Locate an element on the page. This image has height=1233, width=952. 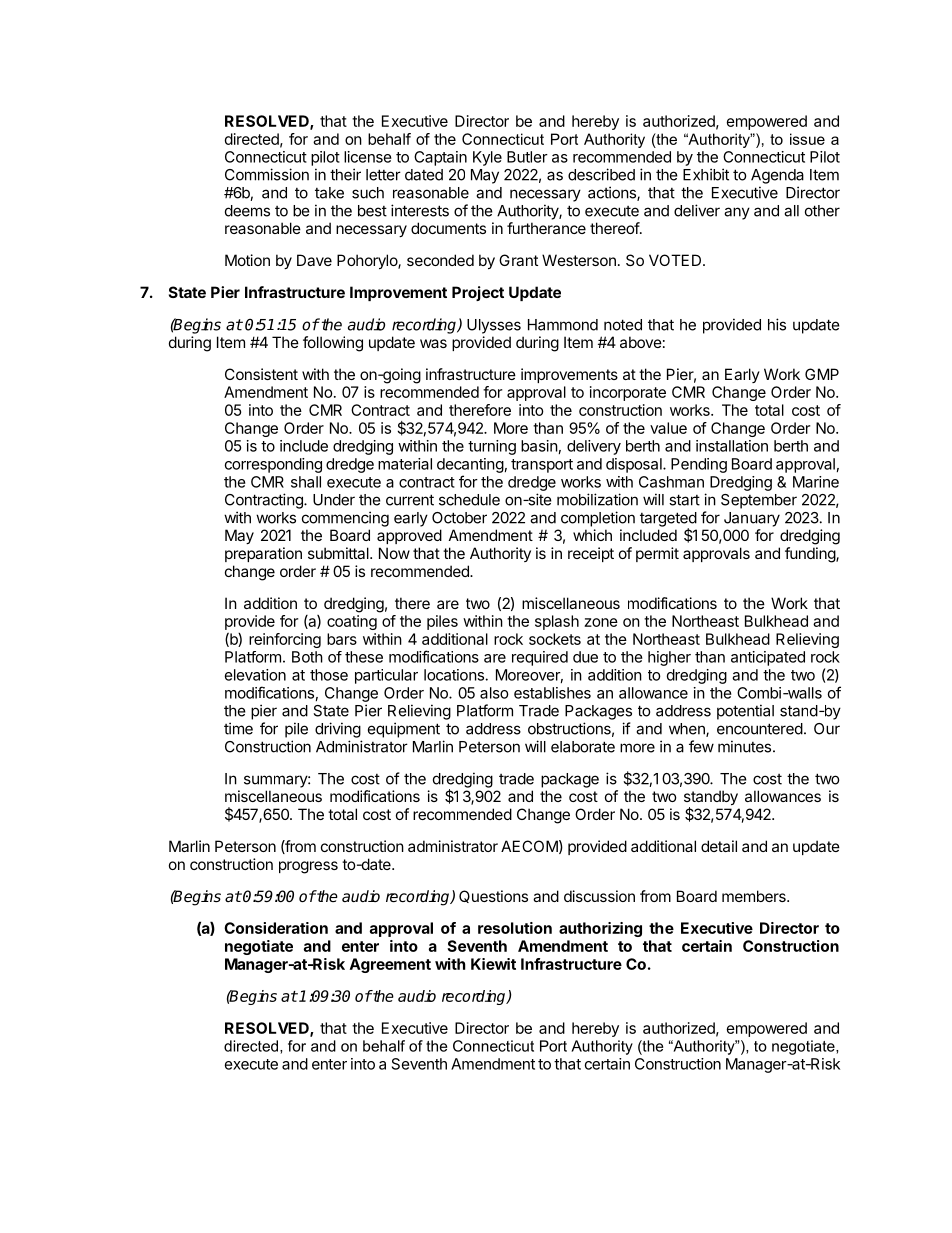
Butler is located at coordinates (527, 157).
